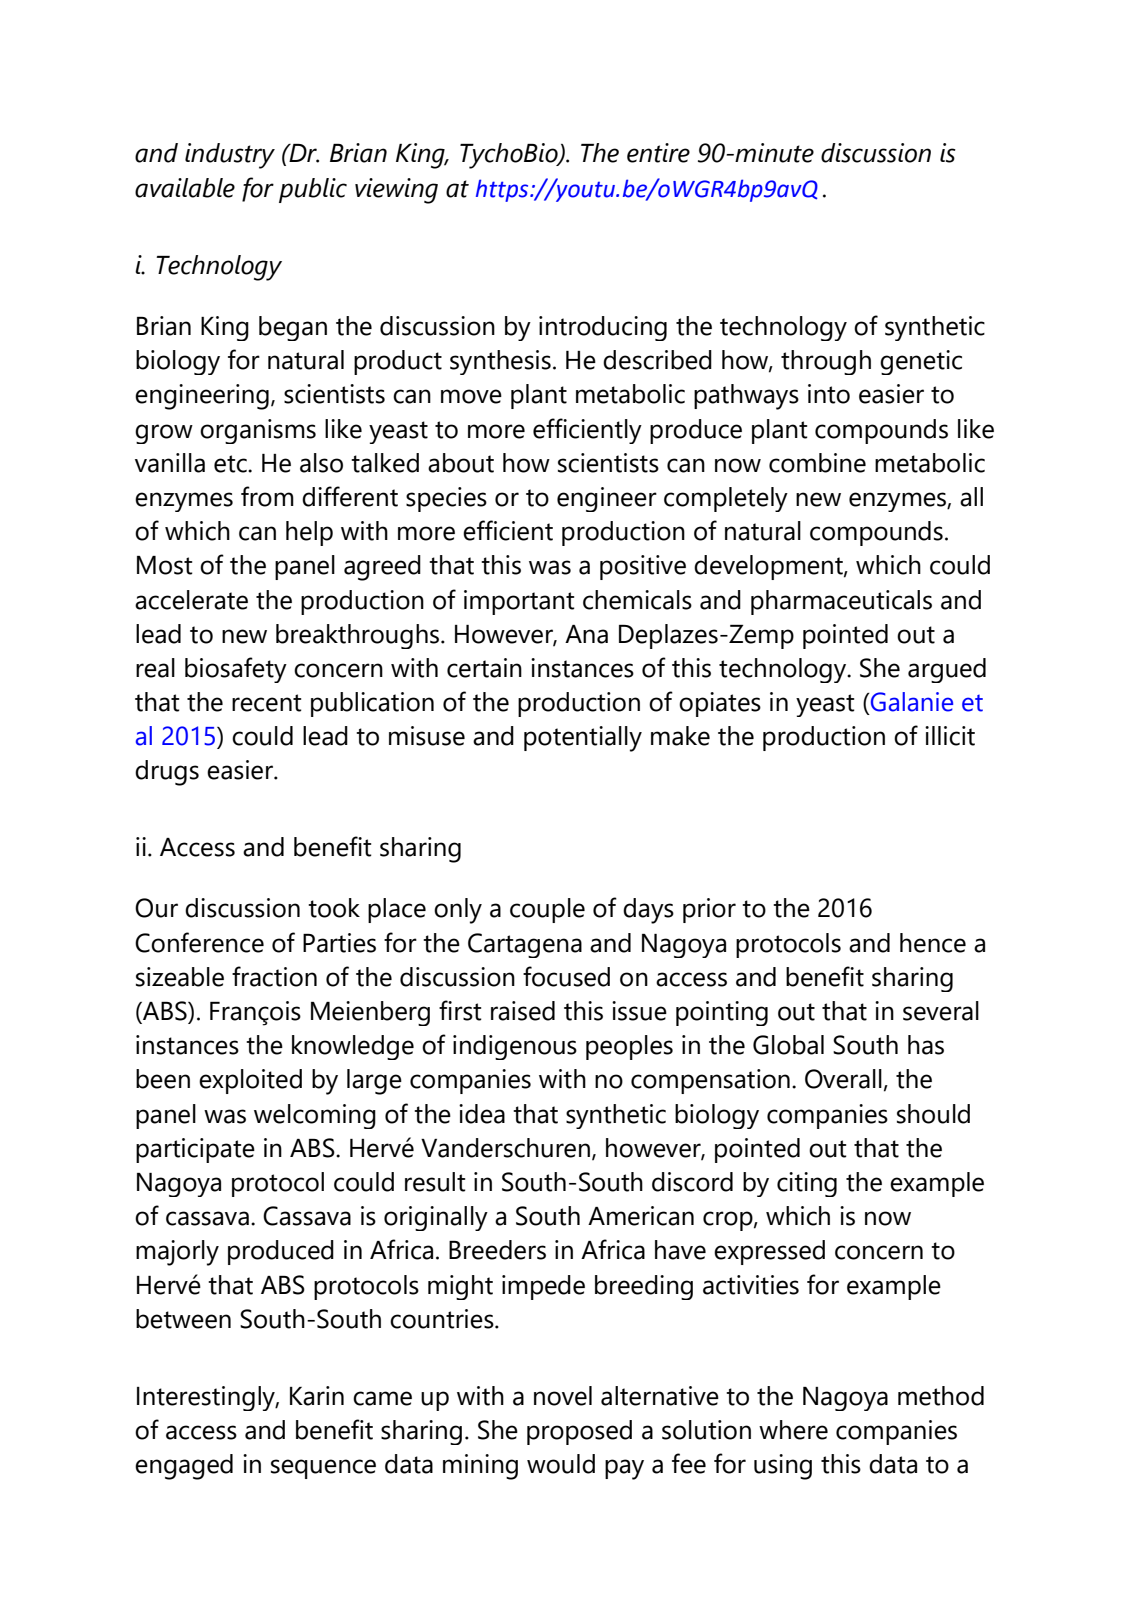 The width and height of the page is (1134, 1603). What do you see at coordinates (230, 156) in the page?
I see `industry` at bounding box center [230, 156].
